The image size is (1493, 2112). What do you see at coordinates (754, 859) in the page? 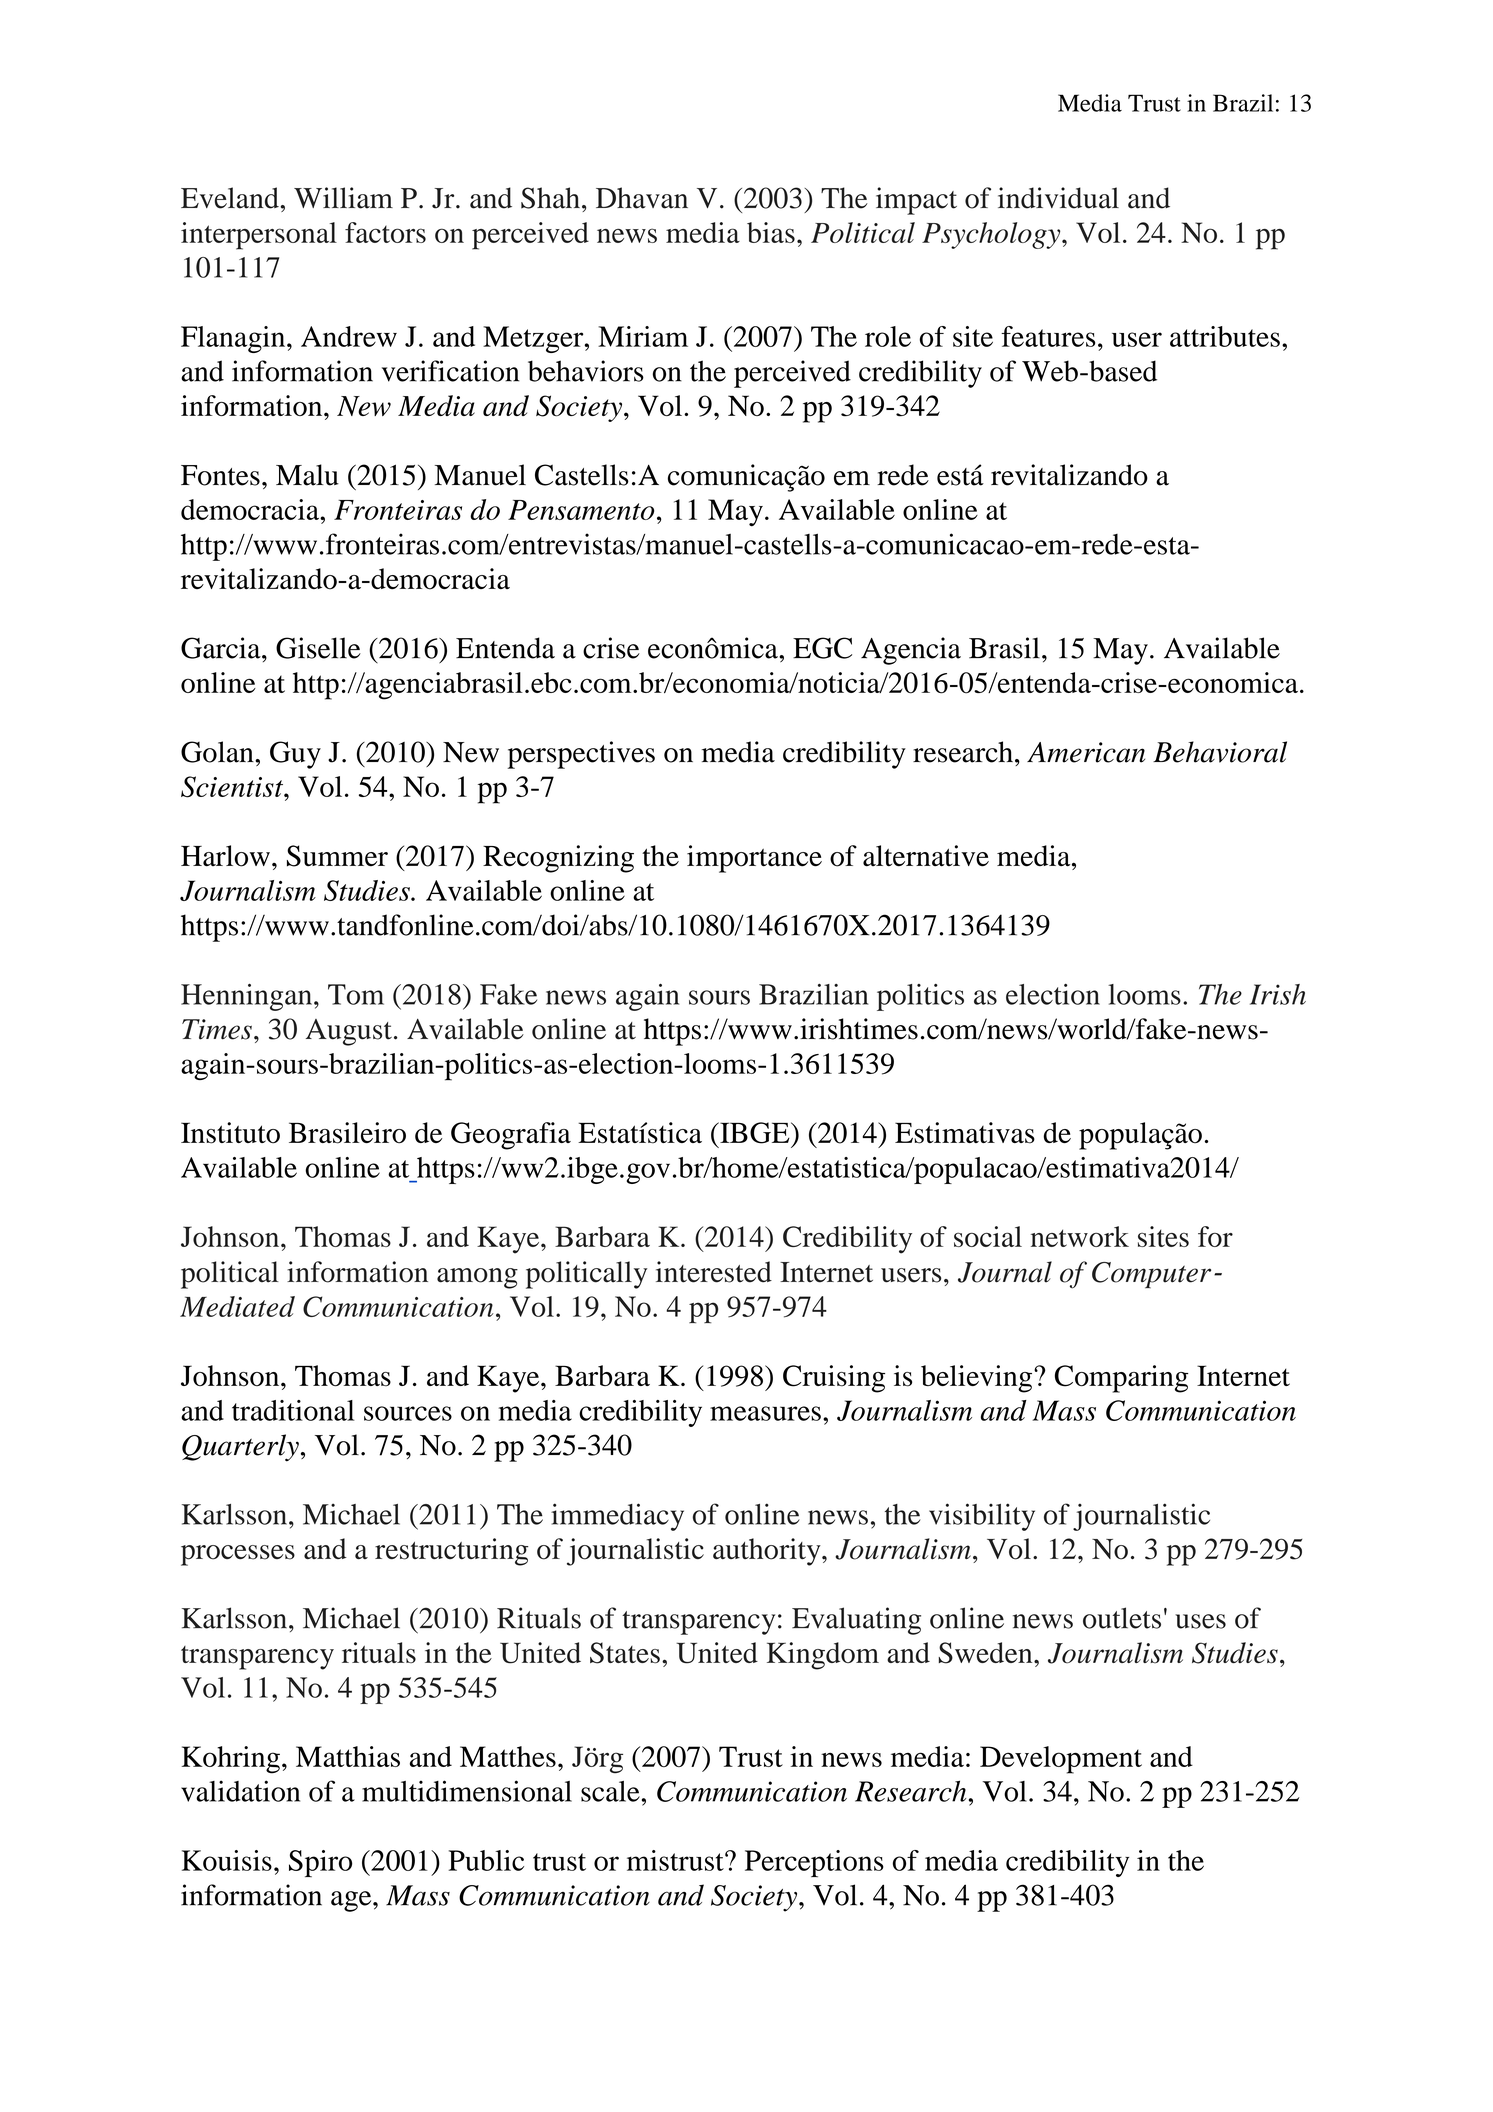
I see `importance` at bounding box center [754, 859].
